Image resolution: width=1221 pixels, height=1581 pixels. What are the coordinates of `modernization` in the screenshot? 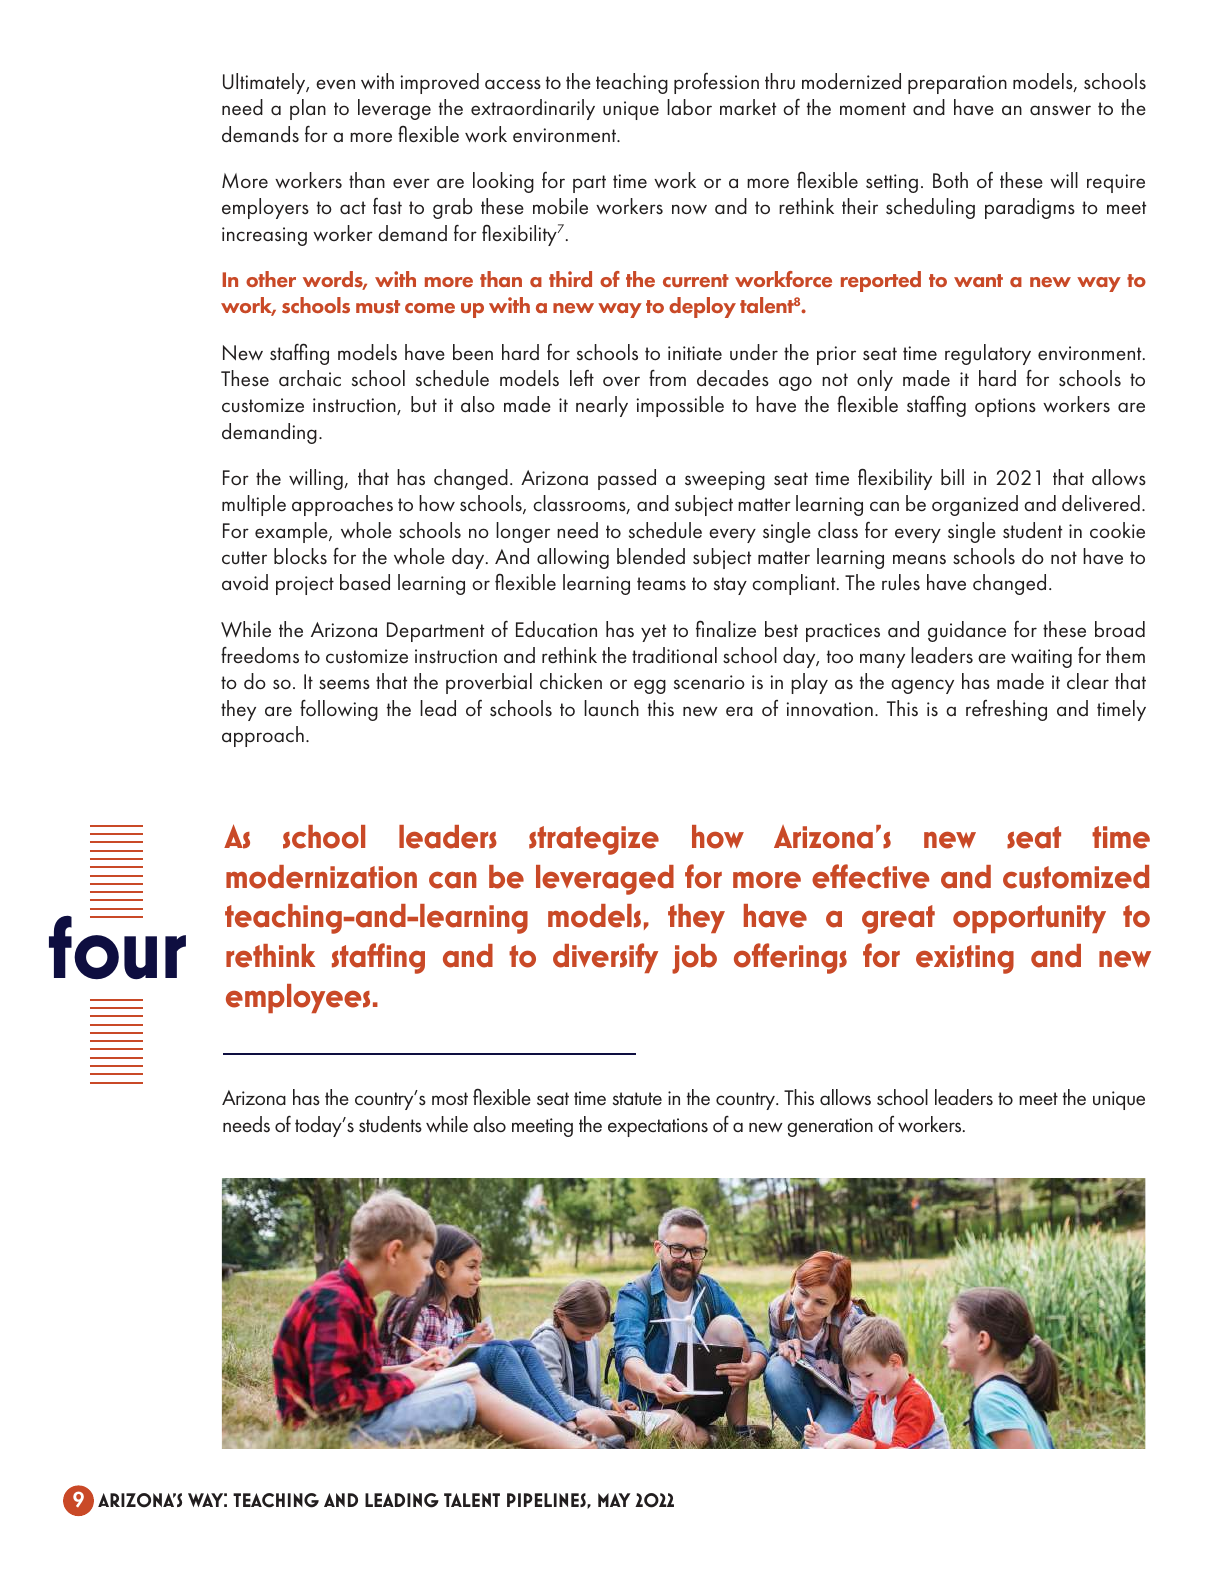 It's located at (321, 877).
